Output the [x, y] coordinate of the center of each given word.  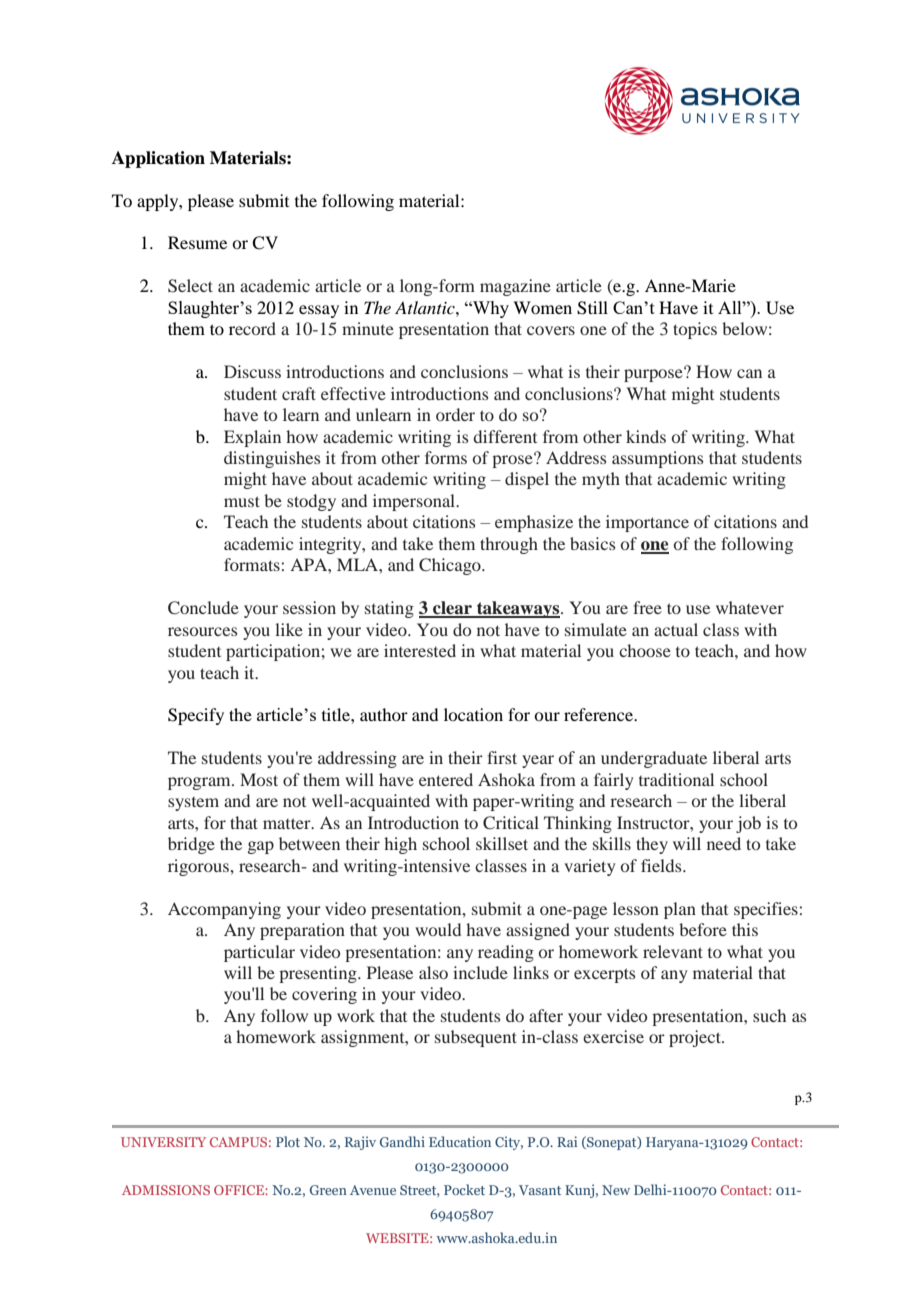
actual [676, 629]
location [473, 714]
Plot [288, 1141]
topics [695, 330]
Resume [197, 242]
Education [460, 1141]
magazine [515, 287]
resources [202, 631]
